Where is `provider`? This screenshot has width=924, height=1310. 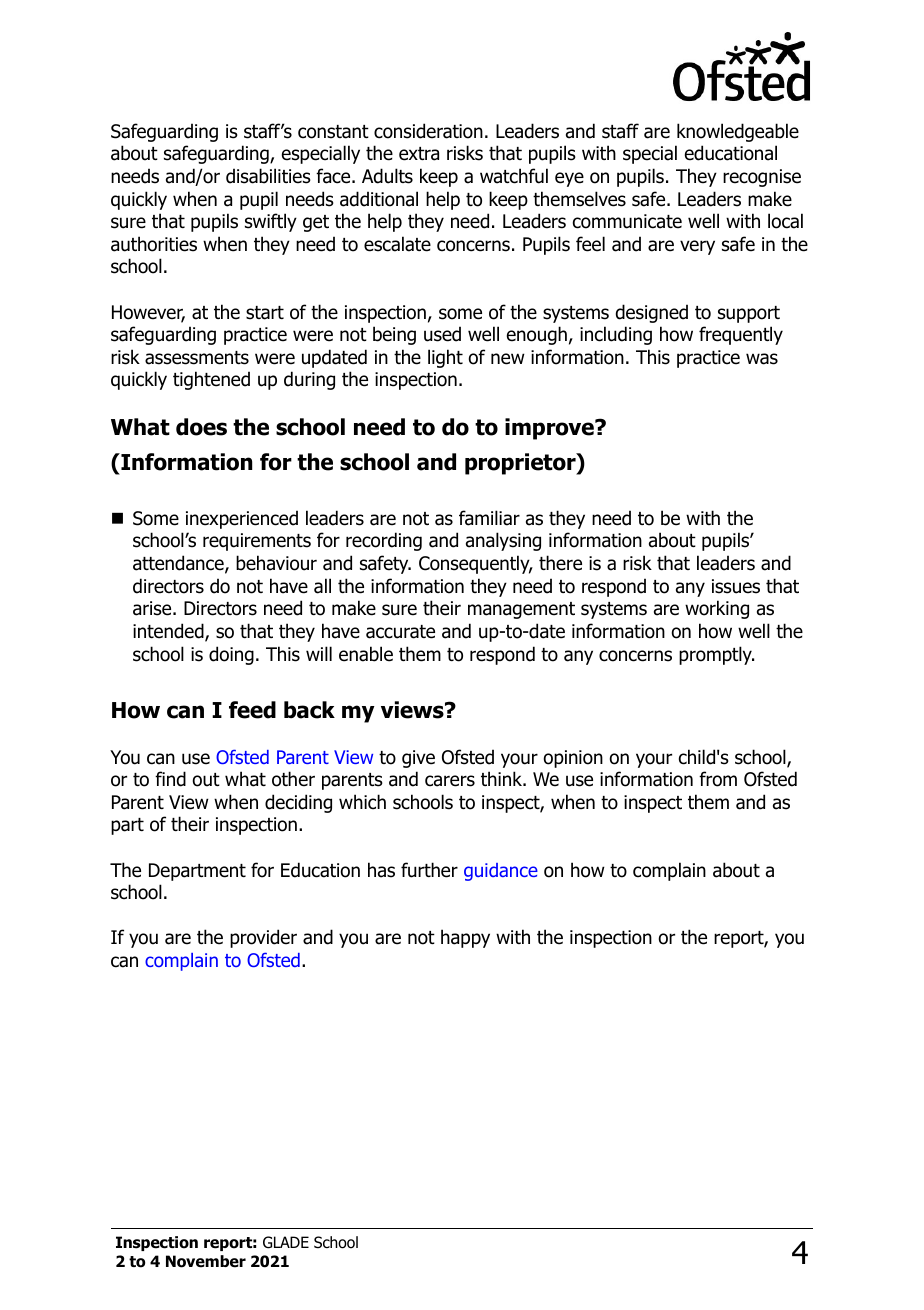 provider is located at coordinates (263, 938).
